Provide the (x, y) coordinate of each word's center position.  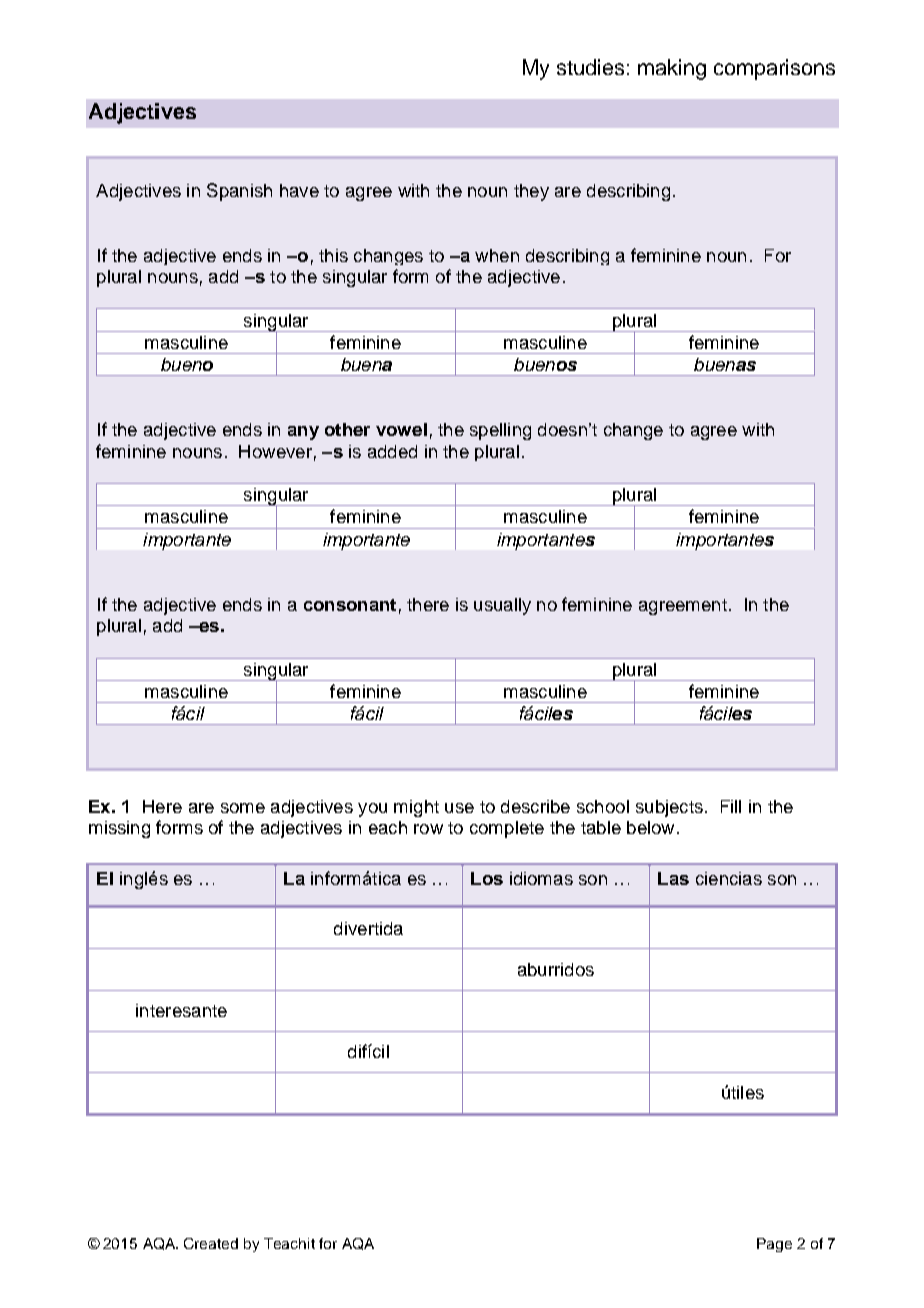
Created (211, 1243)
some (243, 808)
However (275, 451)
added (392, 451)
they (531, 192)
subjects (669, 808)
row (428, 829)
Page (774, 1245)
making (672, 69)
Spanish (239, 192)
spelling (500, 431)
